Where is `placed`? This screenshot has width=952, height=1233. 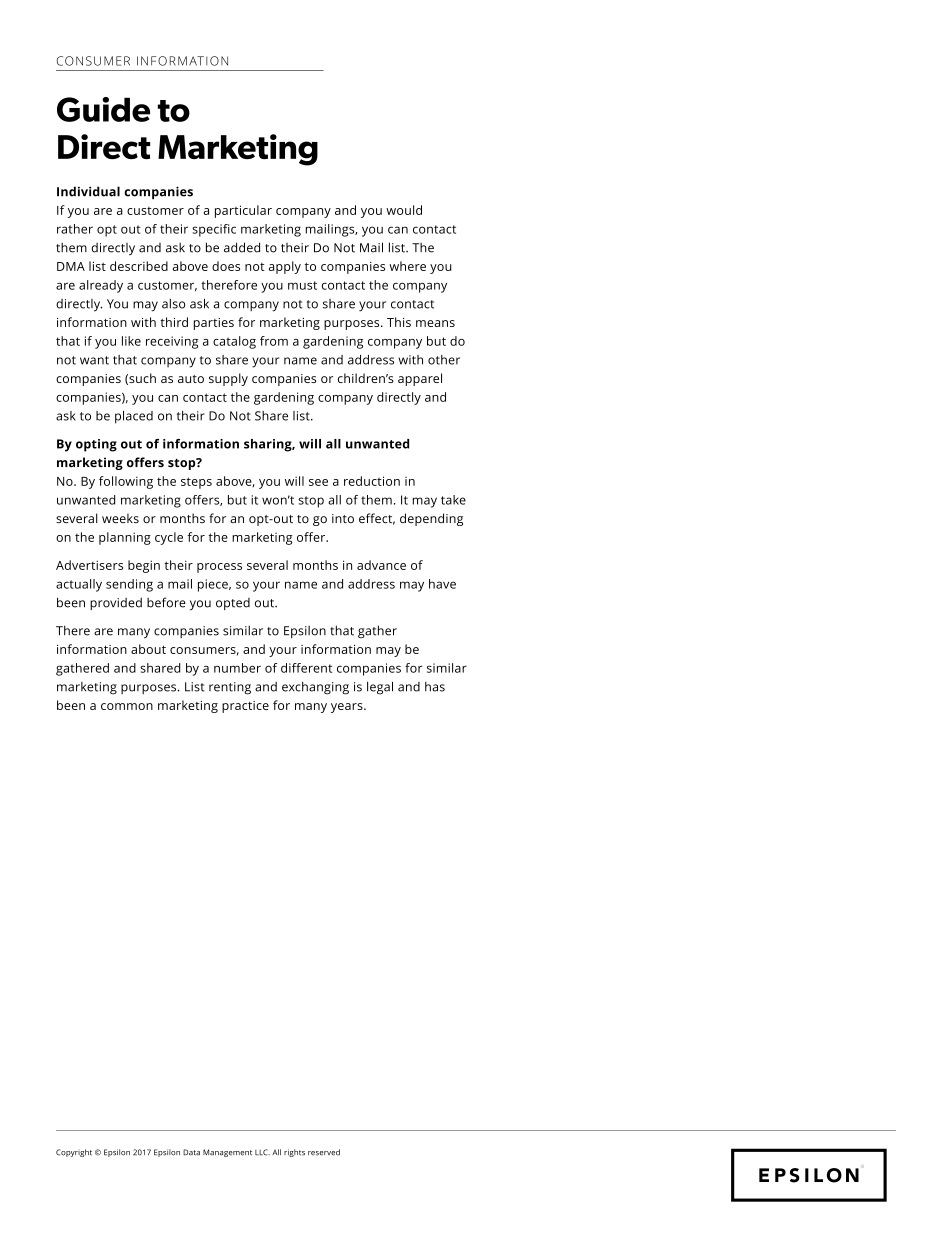
placed is located at coordinates (134, 417).
